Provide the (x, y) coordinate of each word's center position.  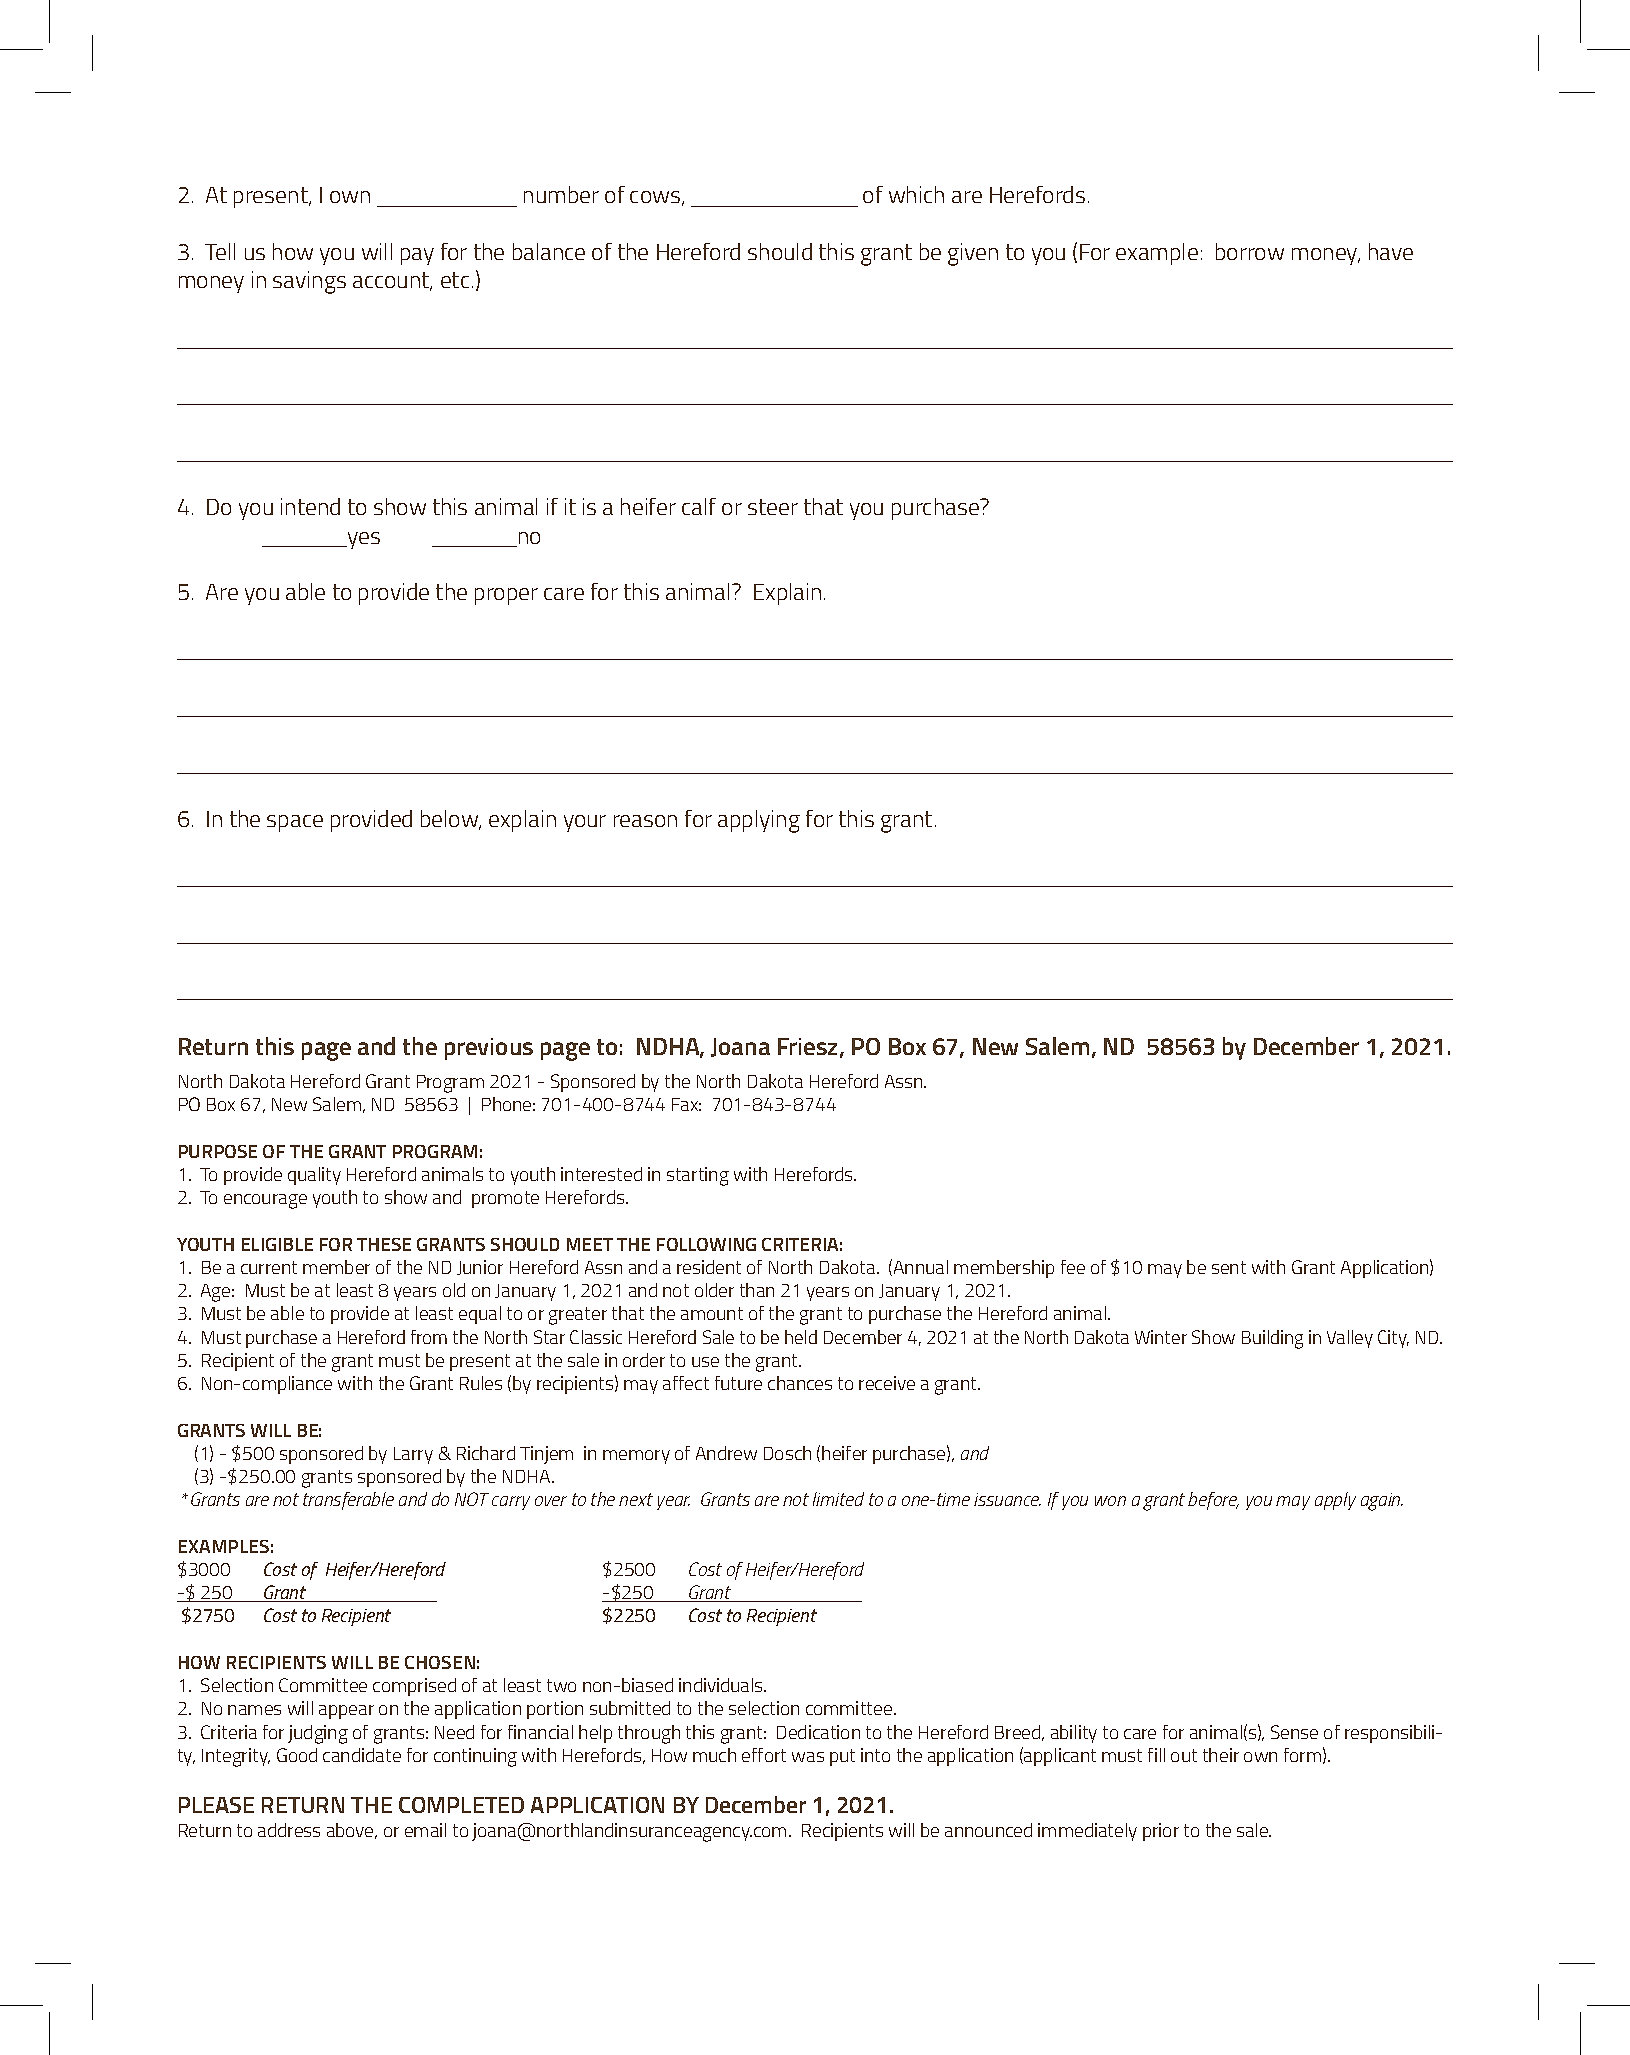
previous (489, 1049)
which (916, 194)
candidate (362, 1755)
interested (601, 1174)
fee (1073, 1267)
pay (417, 256)
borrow (1250, 251)
